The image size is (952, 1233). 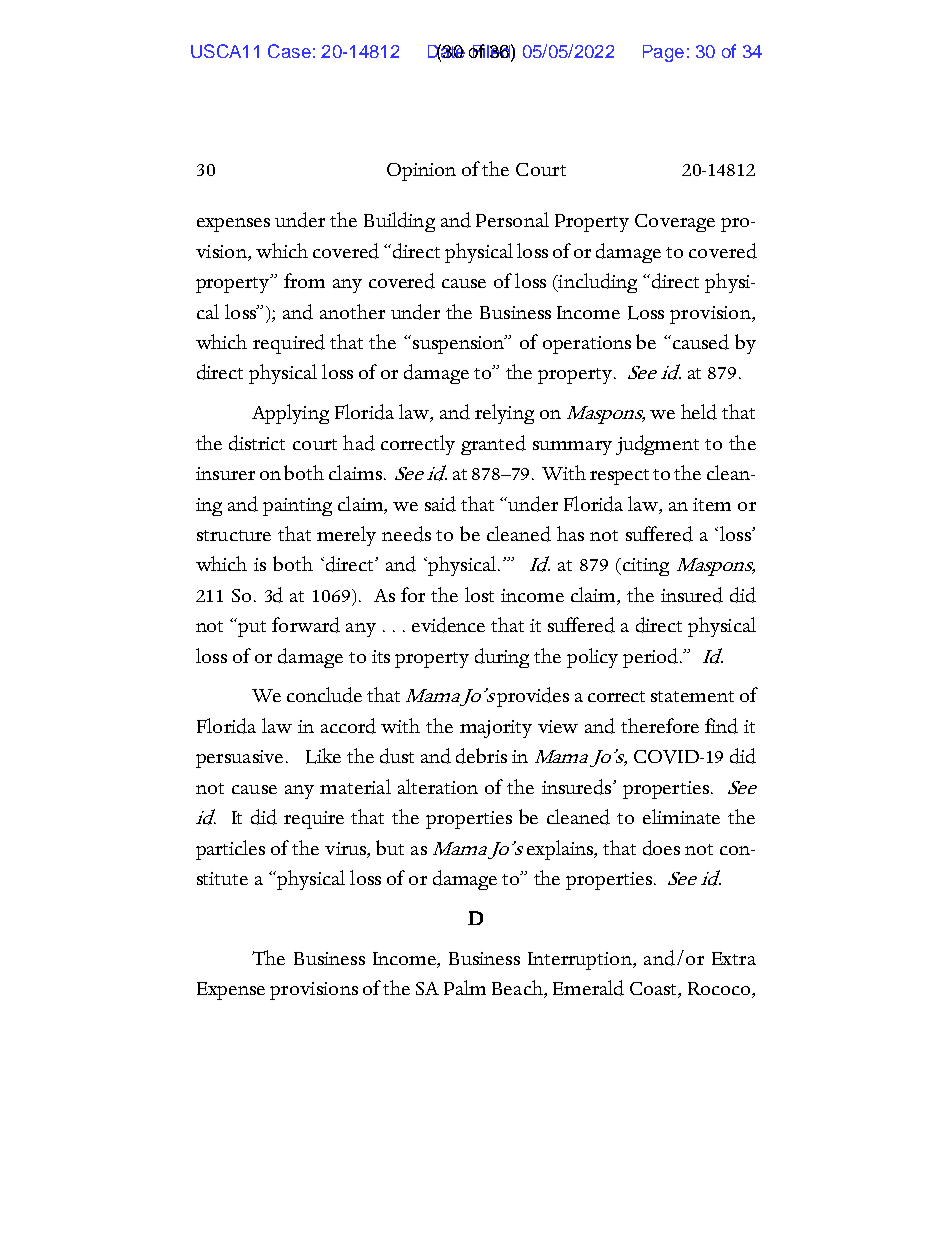 What do you see at coordinates (460, 344) in the screenshot?
I see `suspension` at bounding box center [460, 344].
